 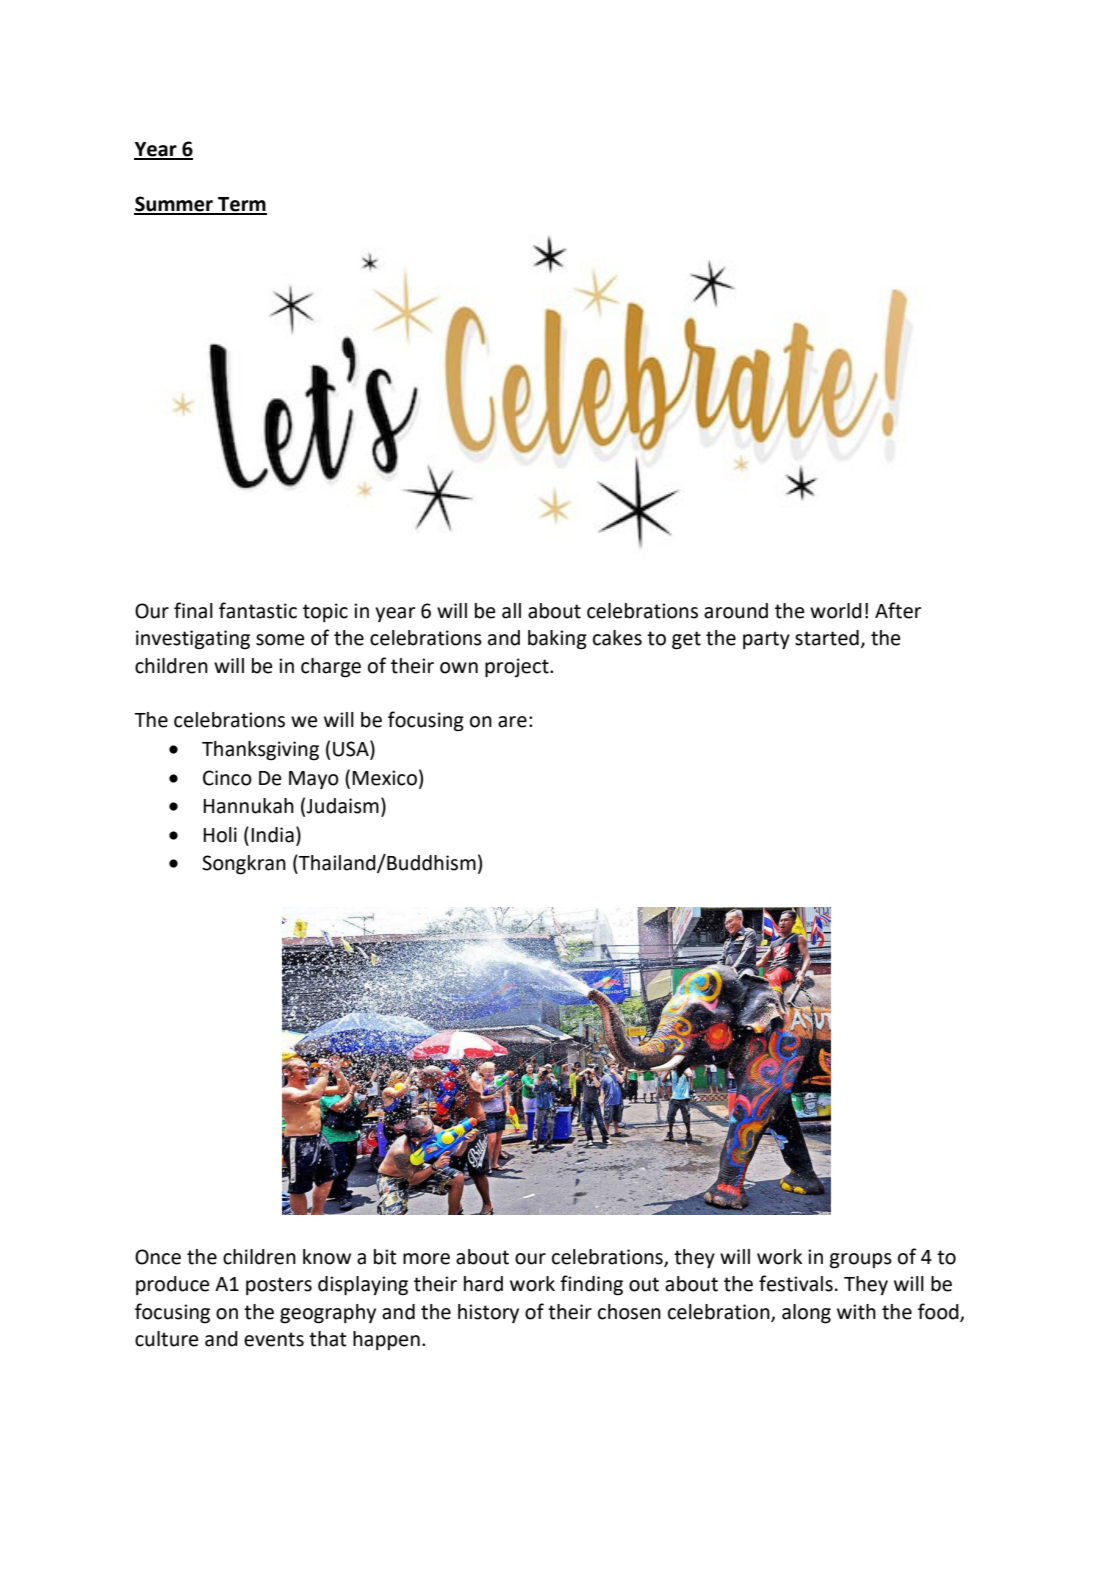 I want to click on Mexico, so click(x=384, y=778).
